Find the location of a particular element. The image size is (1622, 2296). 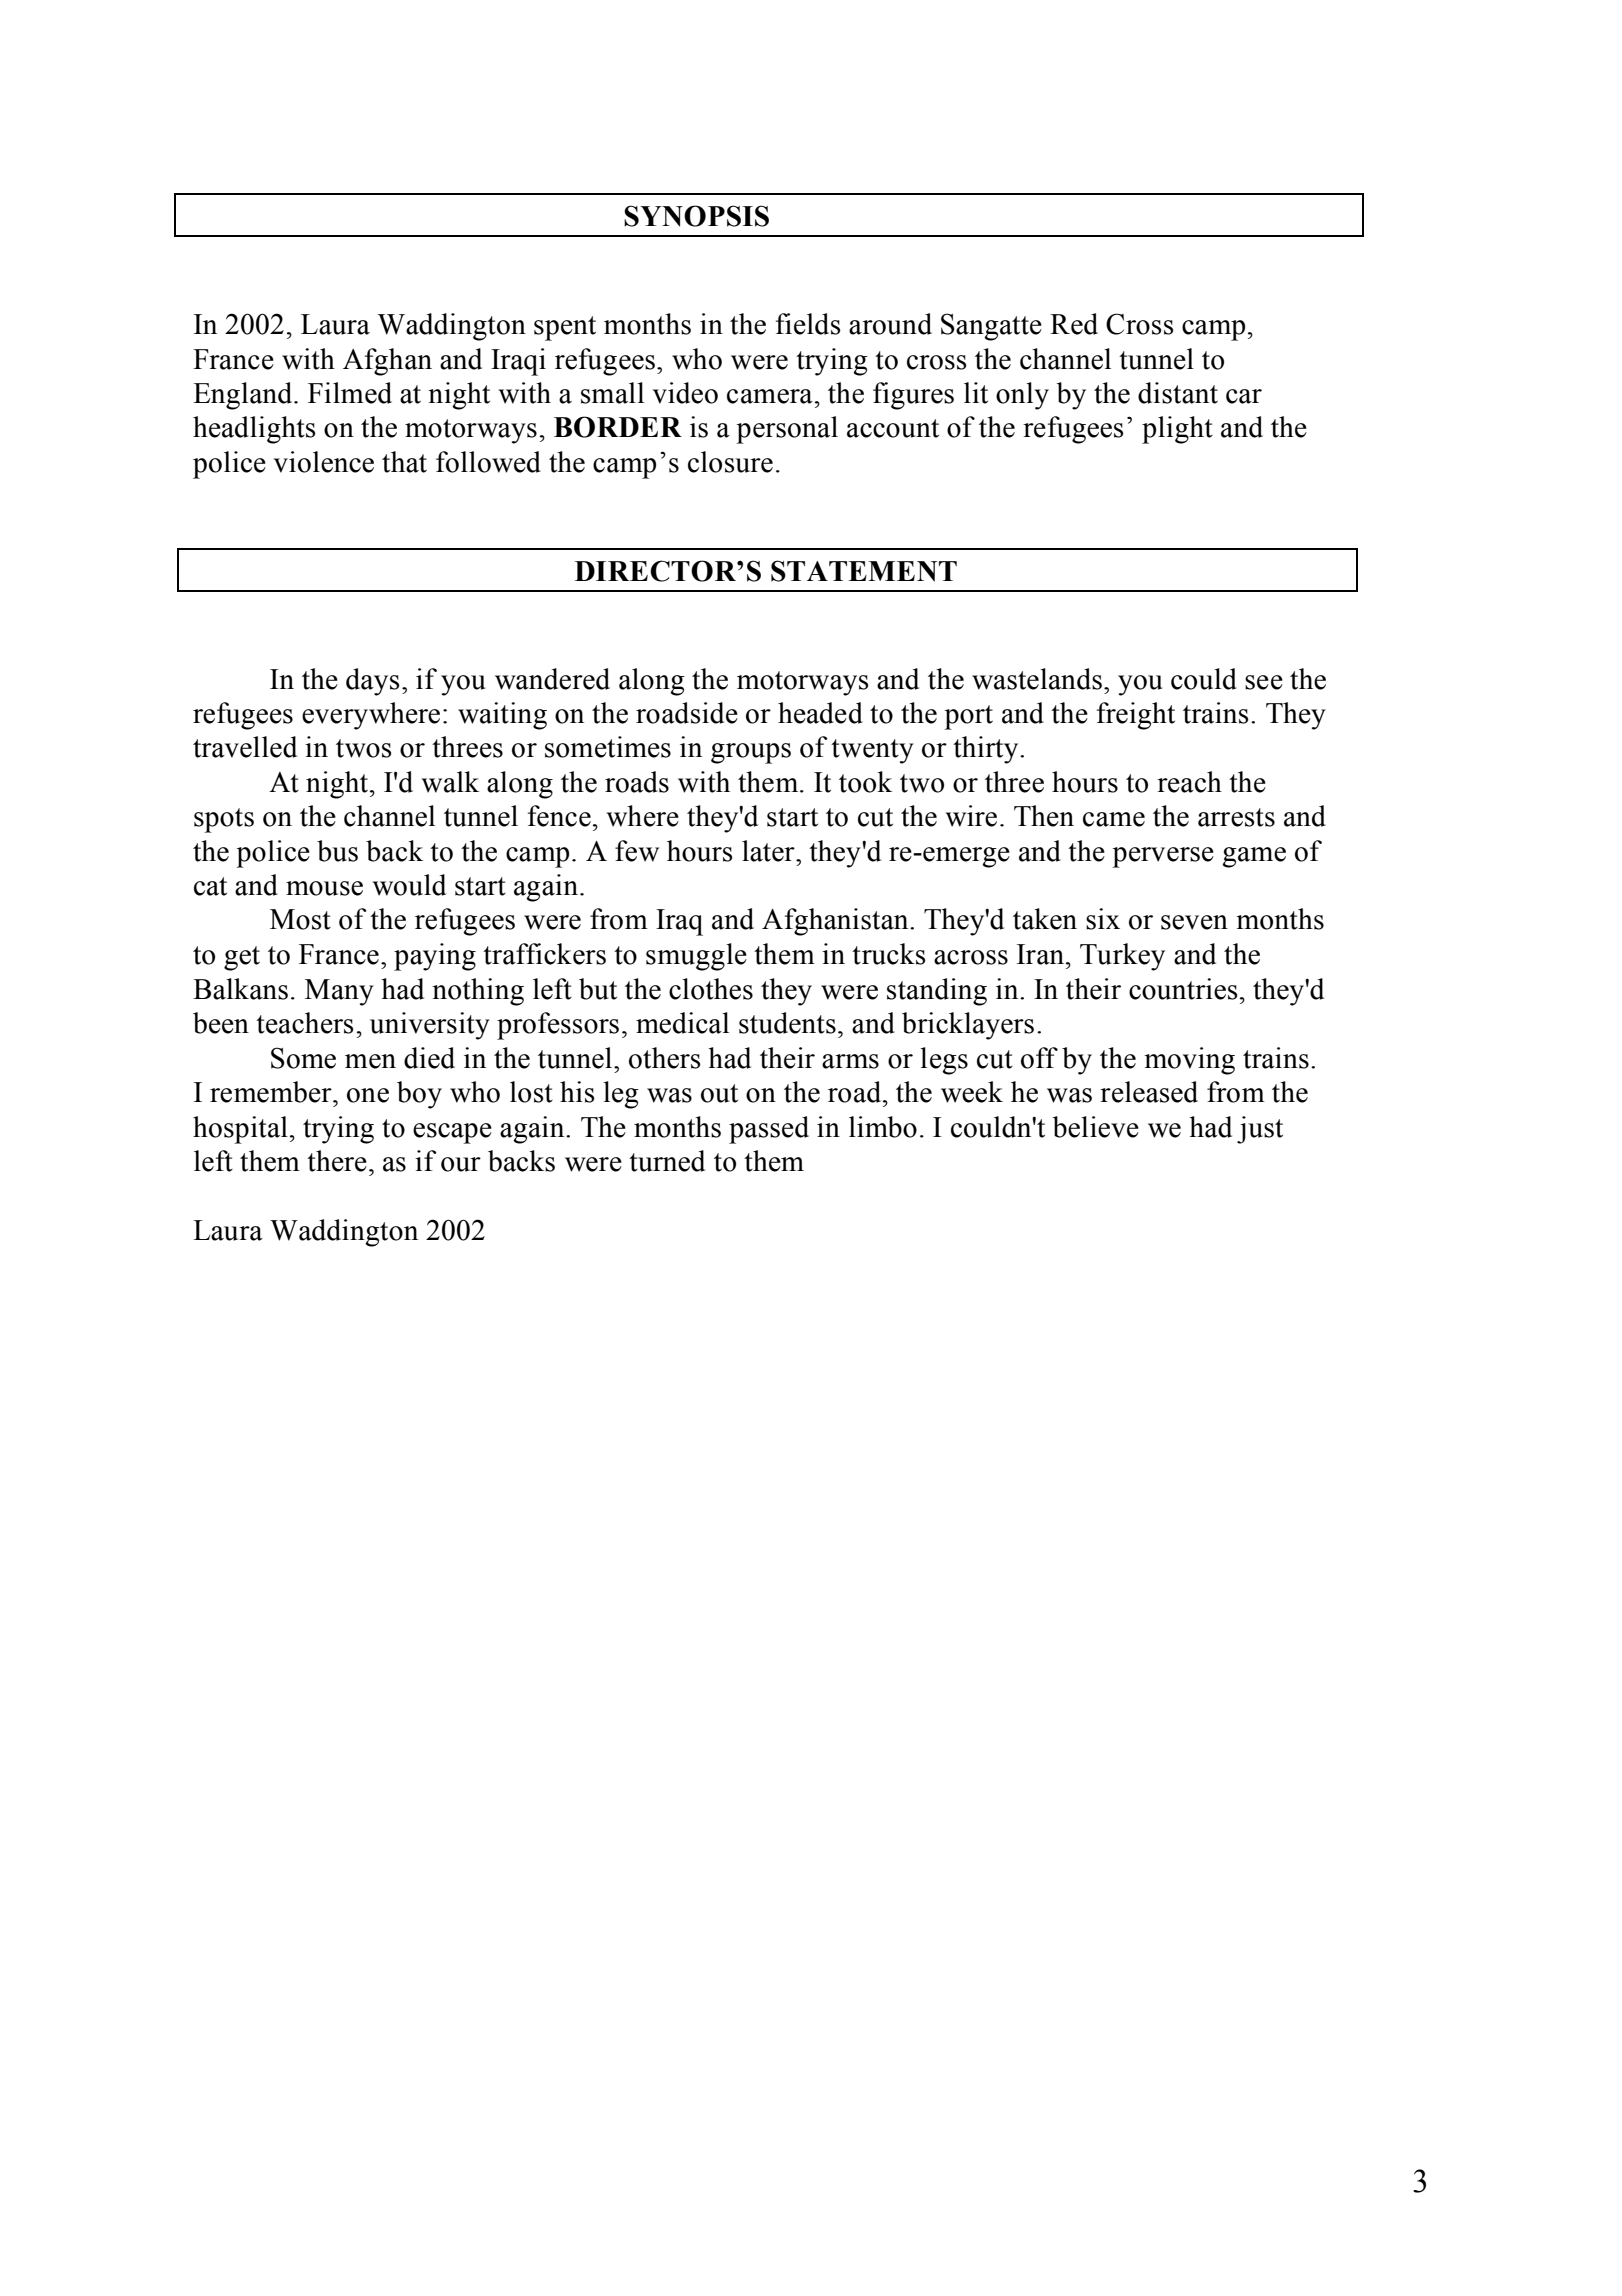

STATEMENT is located at coordinates (864, 571).
